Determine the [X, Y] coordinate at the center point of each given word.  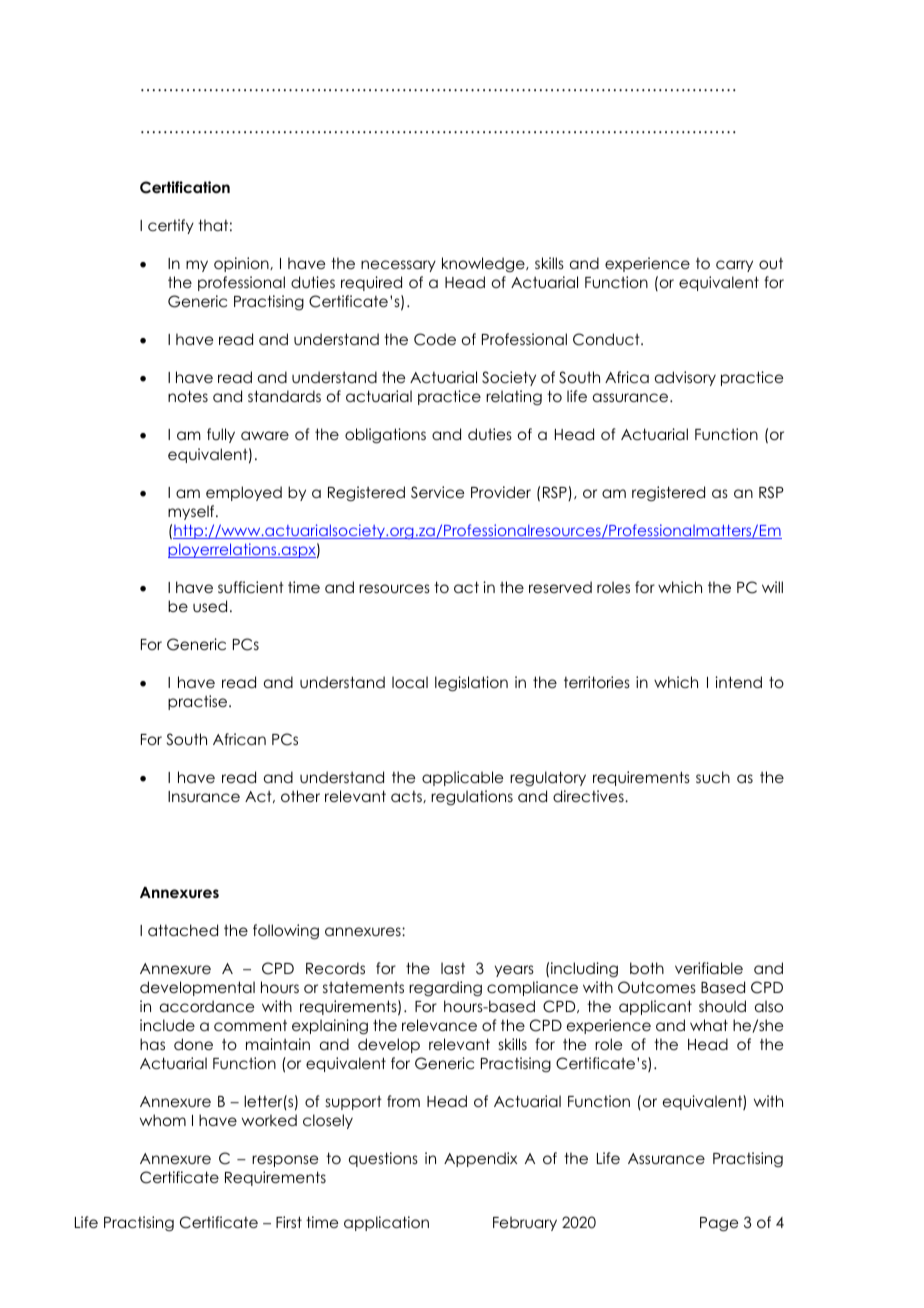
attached [183, 930]
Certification [185, 187]
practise [199, 702]
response [285, 1161]
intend [738, 682]
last [453, 968]
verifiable [709, 968]
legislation [471, 684]
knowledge [484, 264]
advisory [685, 378]
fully [221, 435]
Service [437, 492]
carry [734, 266]
